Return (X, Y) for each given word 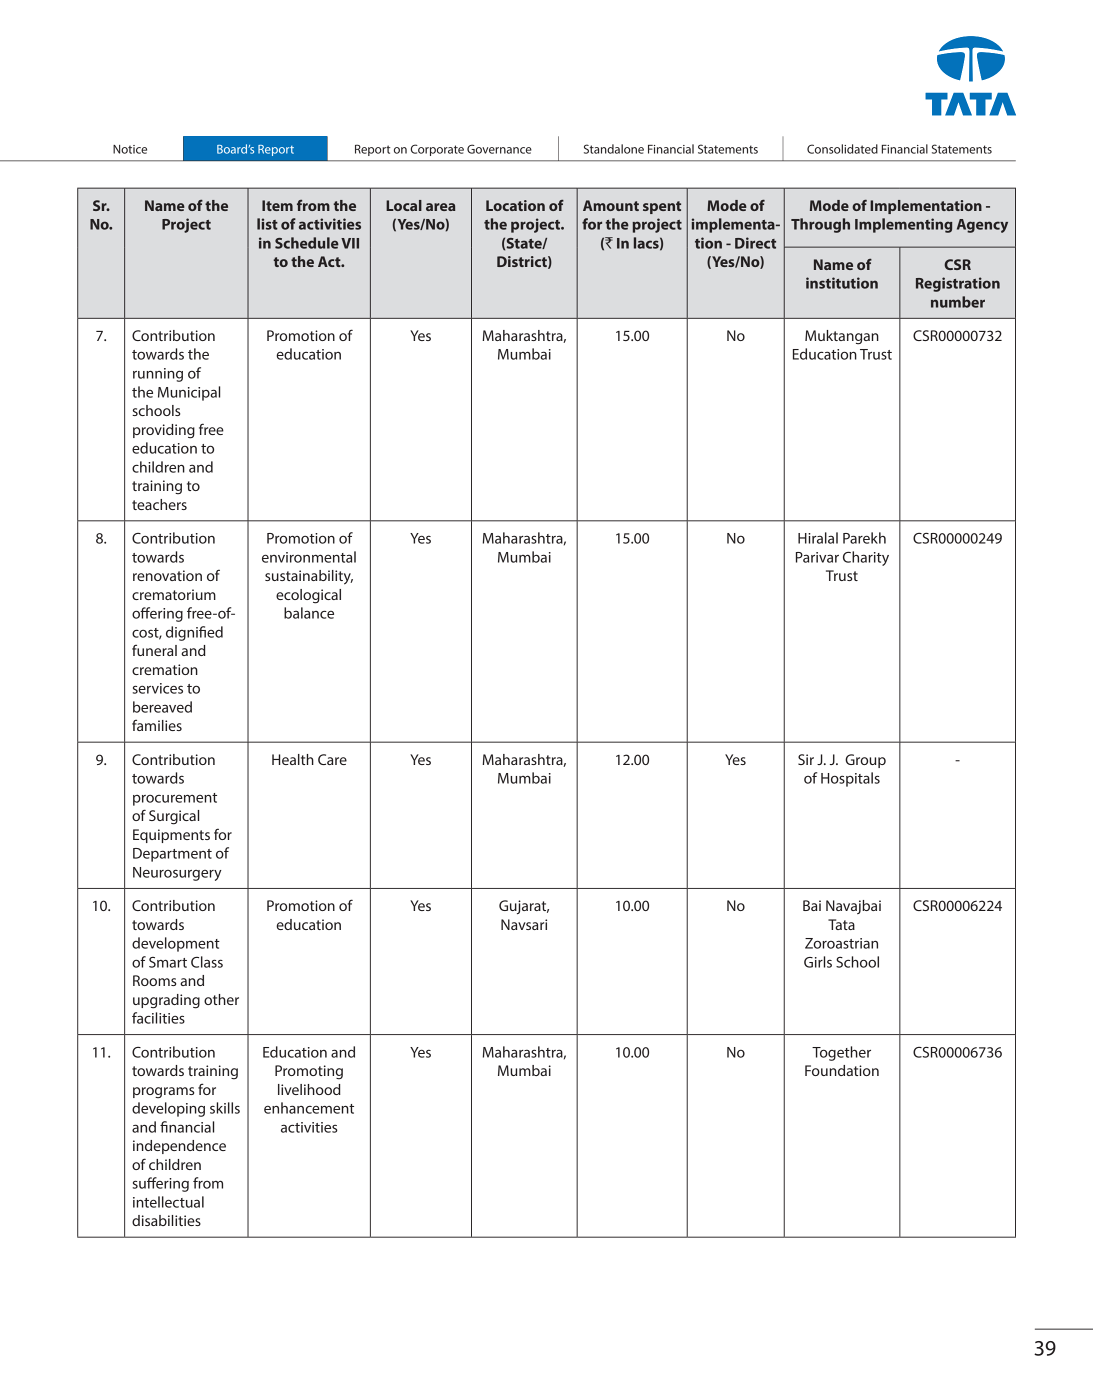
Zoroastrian (841, 943)
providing (164, 431)
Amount (611, 205)
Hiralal (818, 538)
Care (332, 759)
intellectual (168, 1202)
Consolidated (842, 149)
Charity (866, 558)
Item (277, 205)
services (158, 688)
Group (865, 761)
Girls (818, 962)
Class (207, 962)
